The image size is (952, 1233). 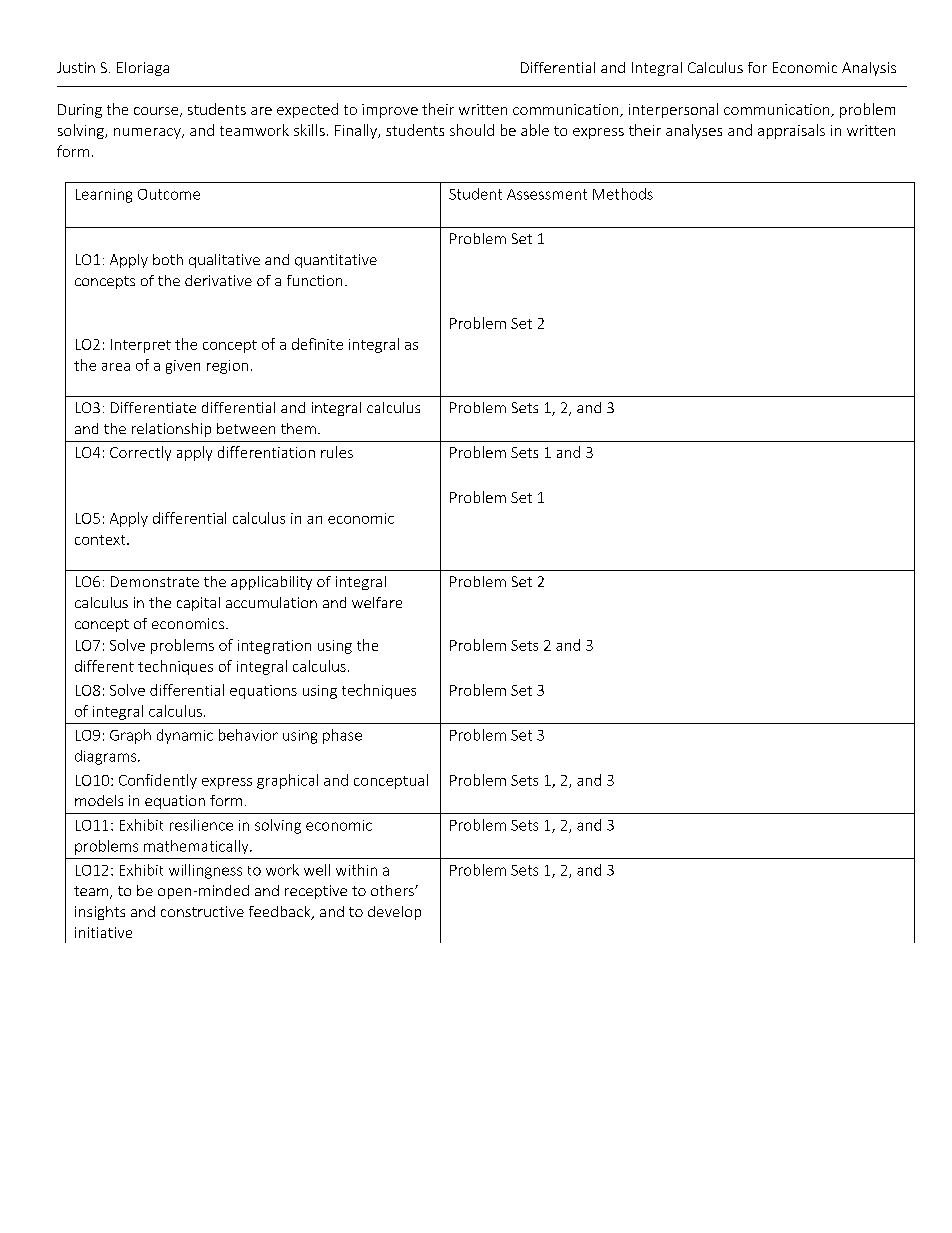 I want to click on welfare, so click(x=377, y=602).
